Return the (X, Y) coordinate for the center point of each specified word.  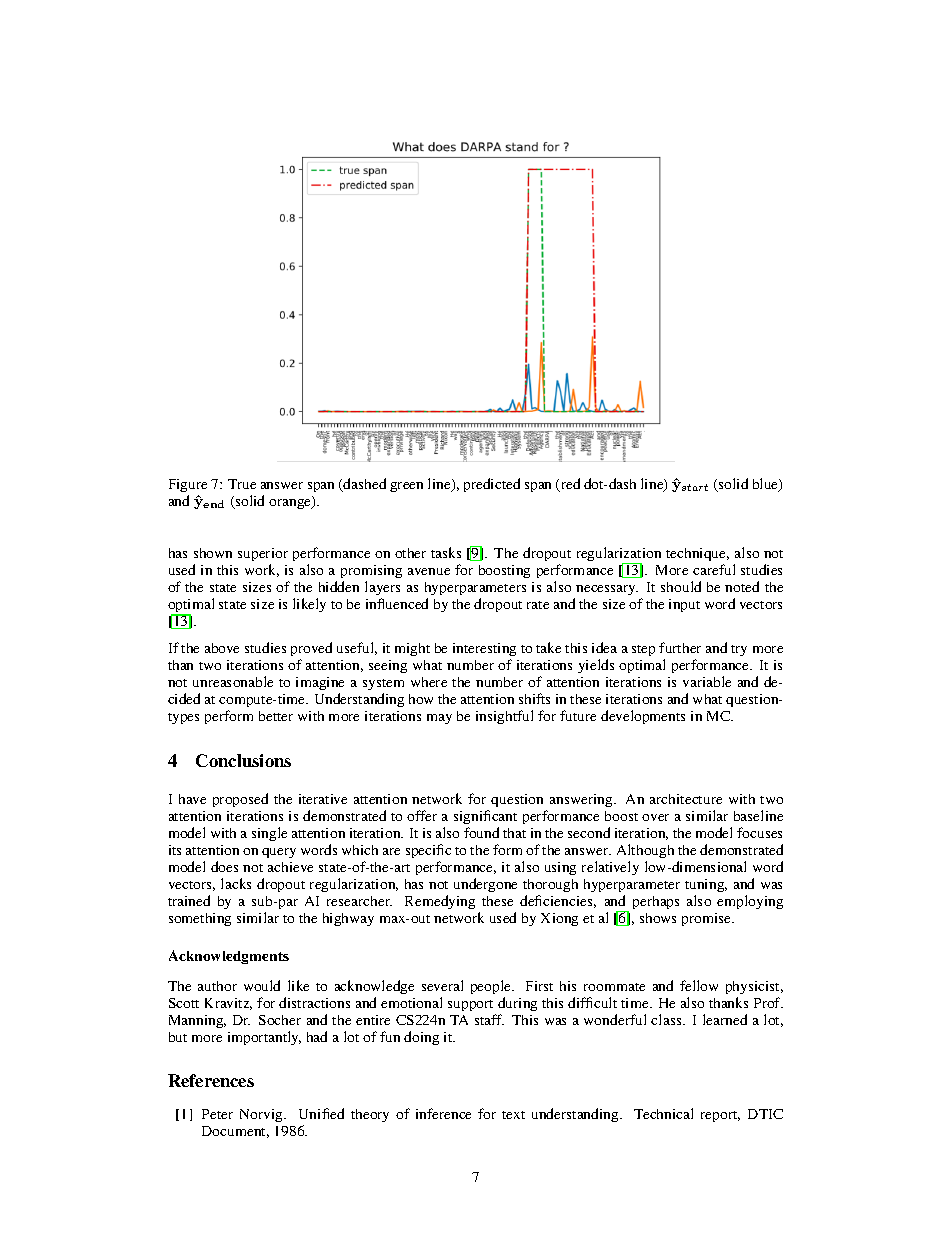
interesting (484, 649)
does (224, 866)
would (262, 985)
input (684, 605)
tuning (706, 885)
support (470, 1005)
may (439, 719)
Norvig (262, 1115)
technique (697, 554)
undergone (485, 885)
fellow (699, 985)
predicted (492, 485)
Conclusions (243, 760)
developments (643, 717)
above (222, 648)
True (242, 484)
